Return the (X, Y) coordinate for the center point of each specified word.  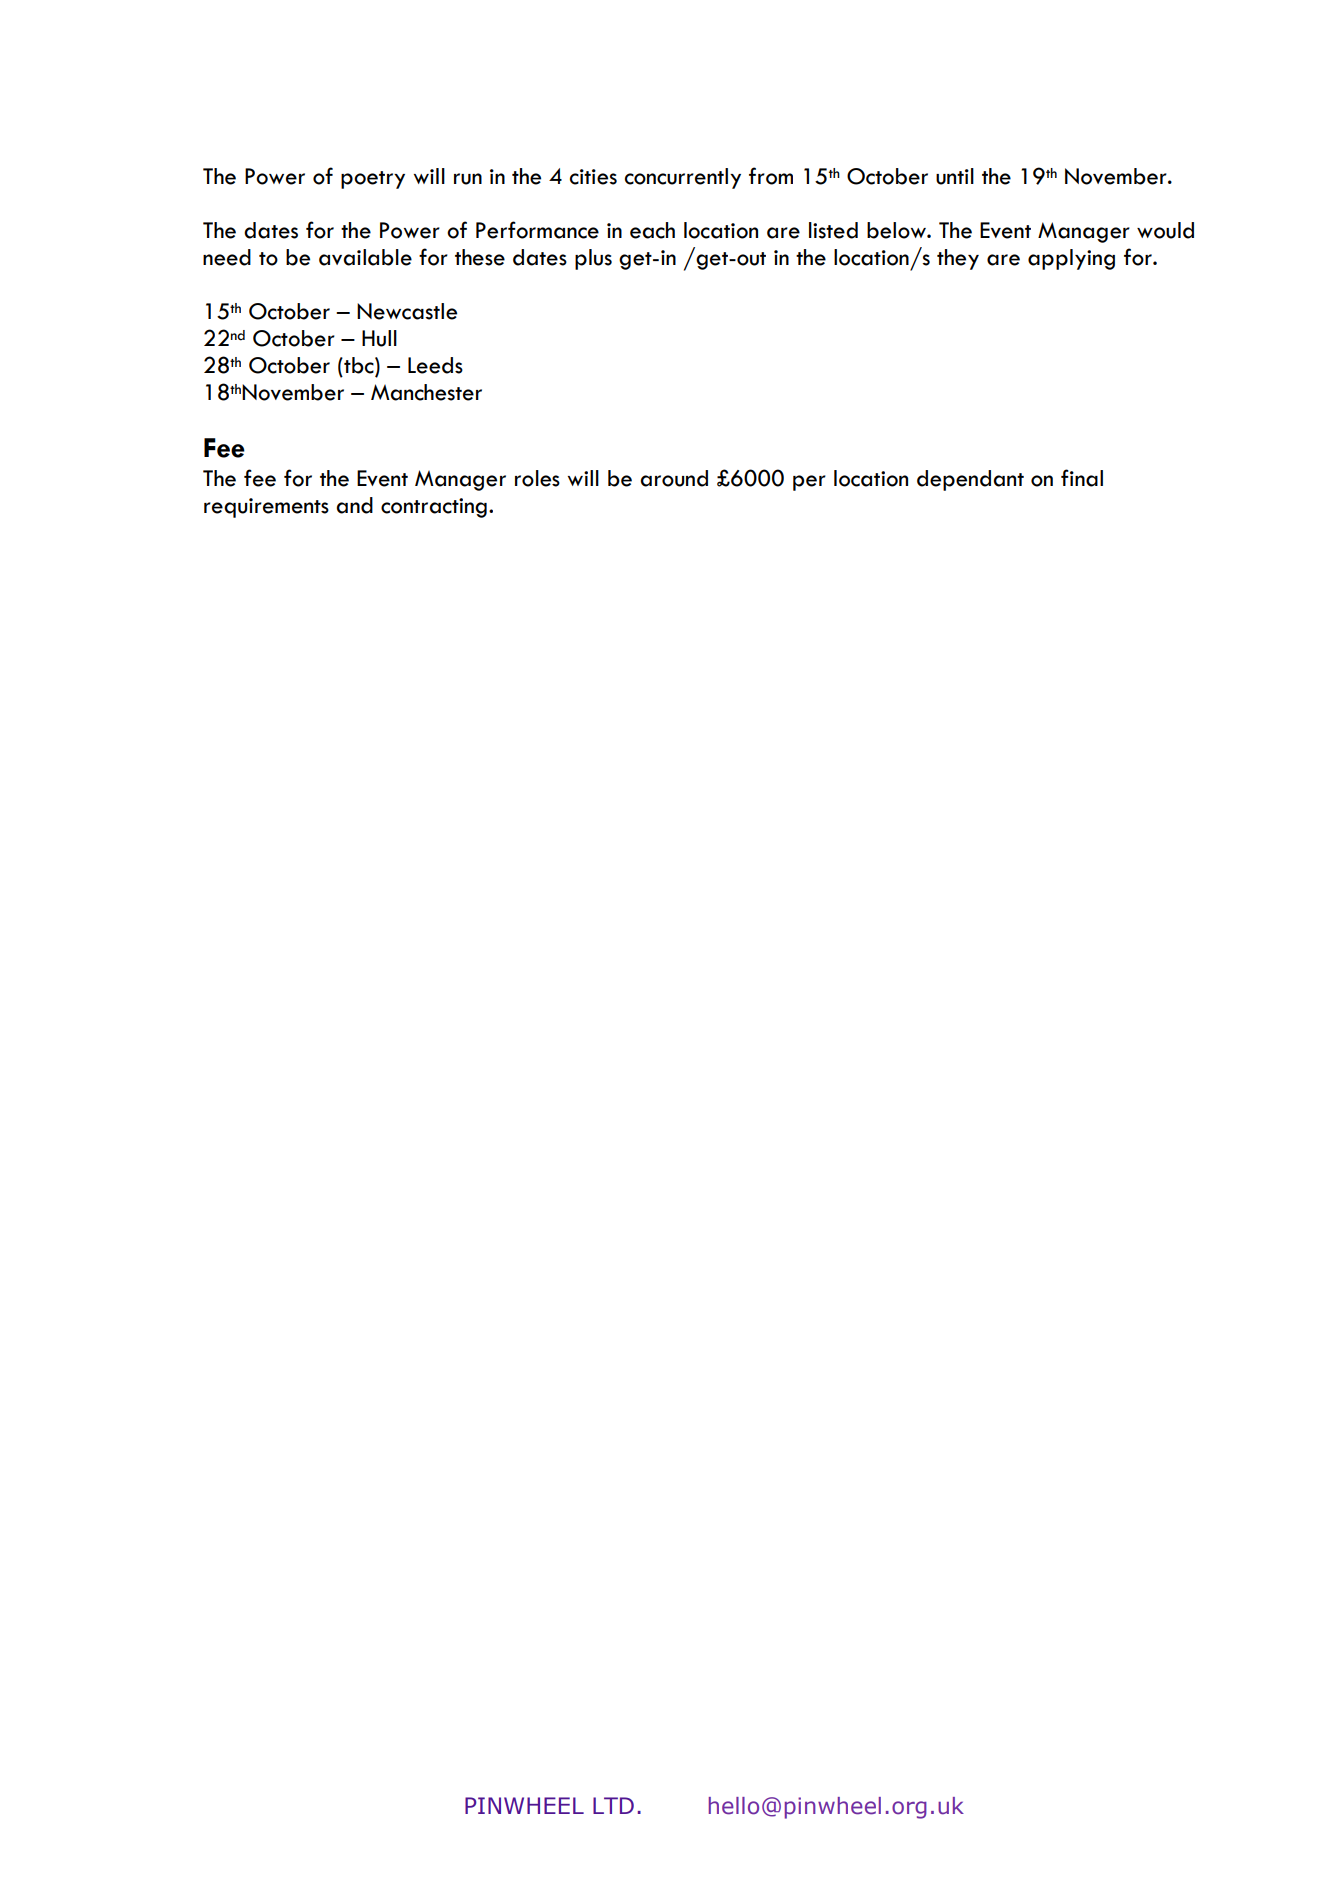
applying (1071, 259)
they (958, 259)
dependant (970, 480)
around (674, 478)
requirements (266, 508)
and (354, 505)
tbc (359, 365)
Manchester (426, 392)
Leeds (435, 365)
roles (537, 478)
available (365, 257)
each (652, 230)
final (1082, 478)
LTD (613, 1805)
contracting (434, 508)
